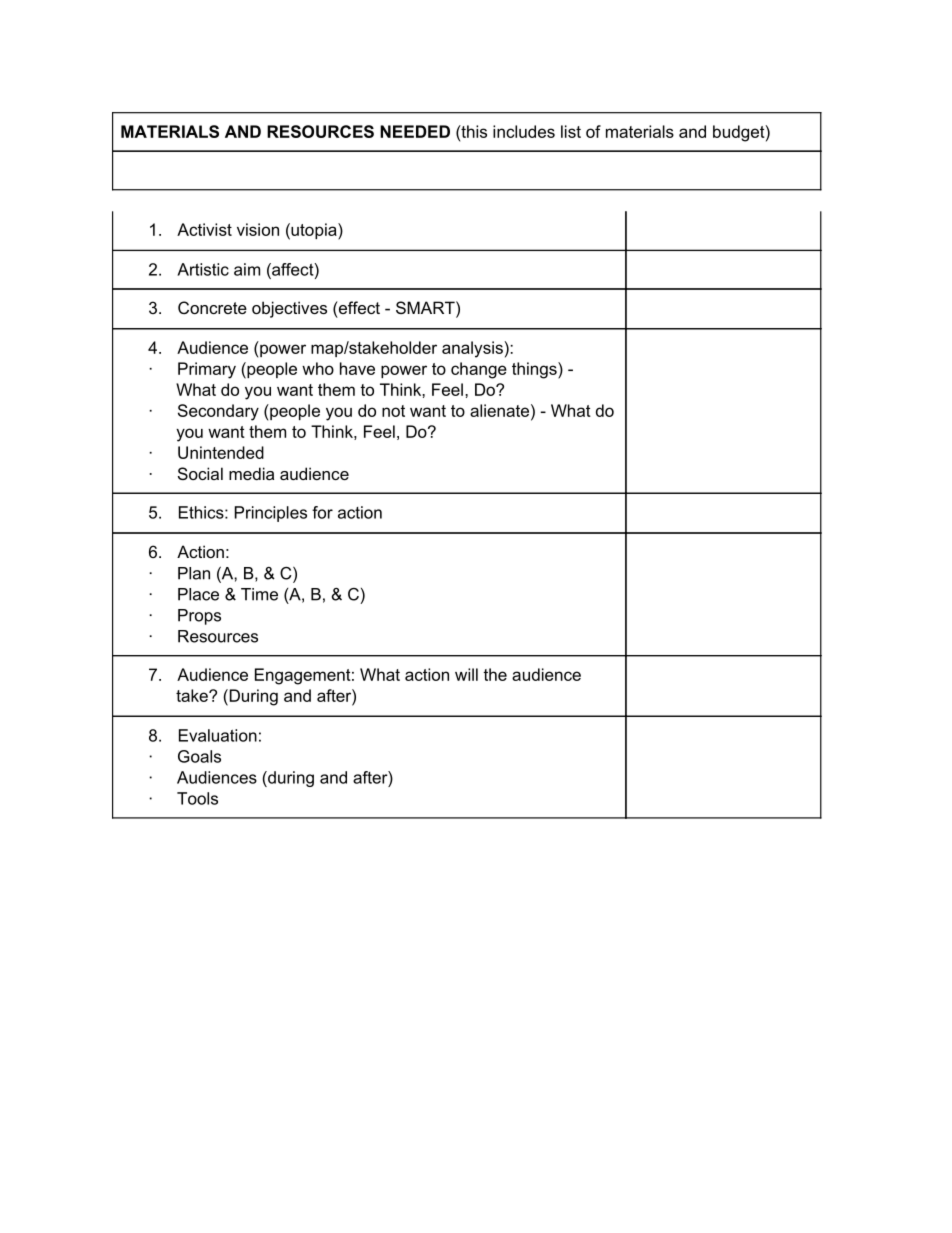 The image size is (952, 1233). I want to click on things, so click(535, 370).
